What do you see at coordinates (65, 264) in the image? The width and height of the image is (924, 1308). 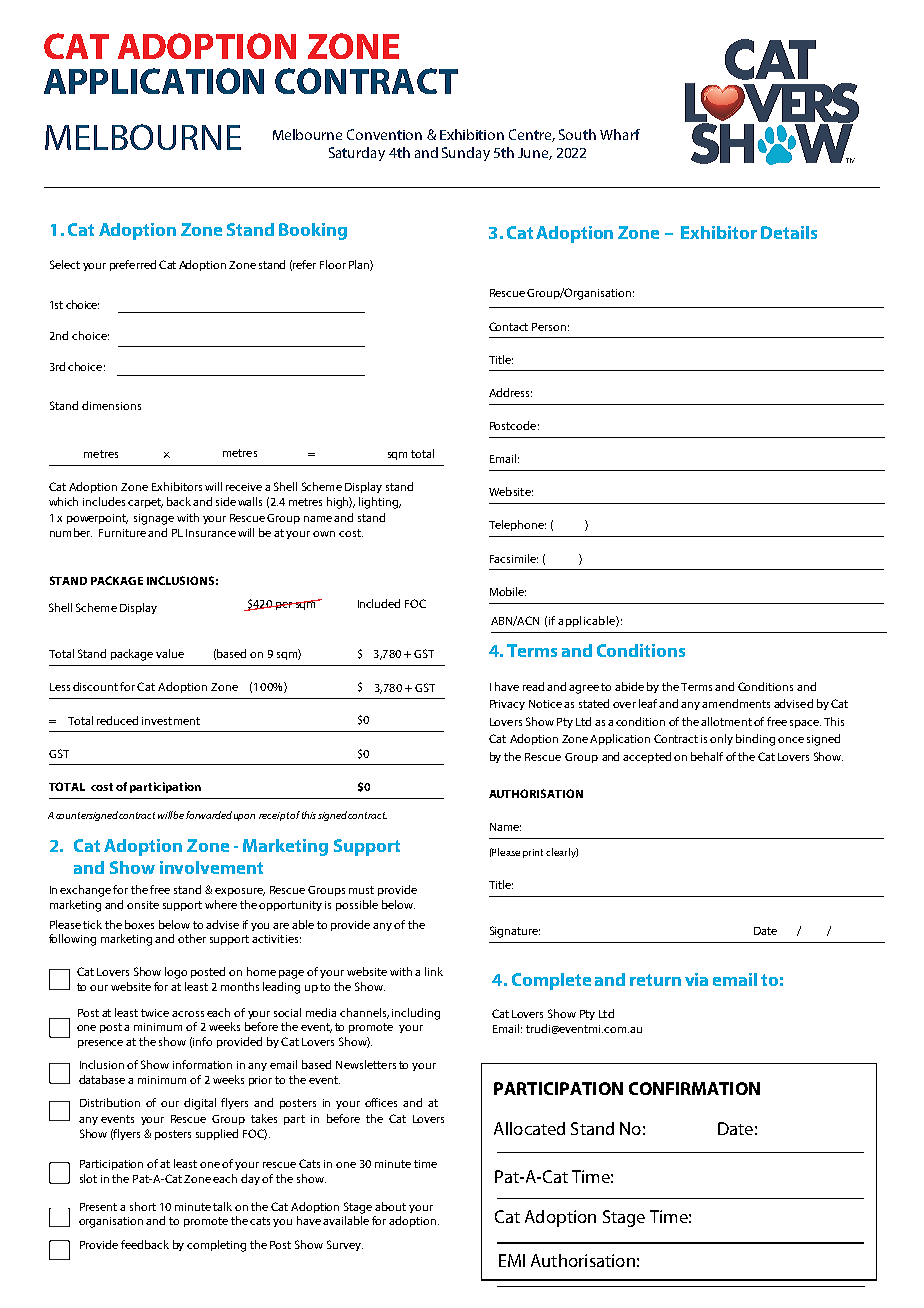 I see `Select` at bounding box center [65, 264].
